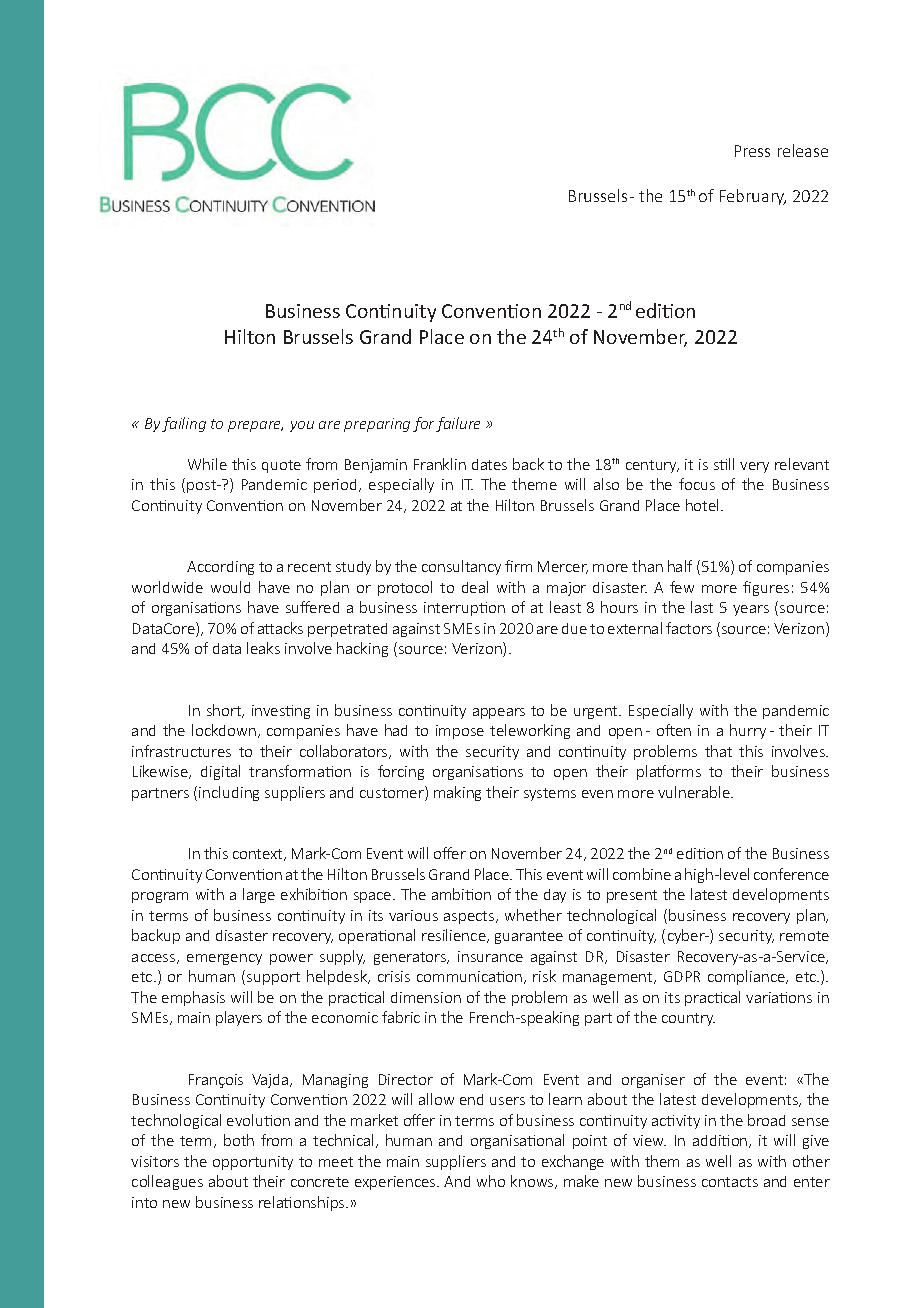  What do you see at coordinates (184, 424) in the image?
I see `failing` at bounding box center [184, 424].
